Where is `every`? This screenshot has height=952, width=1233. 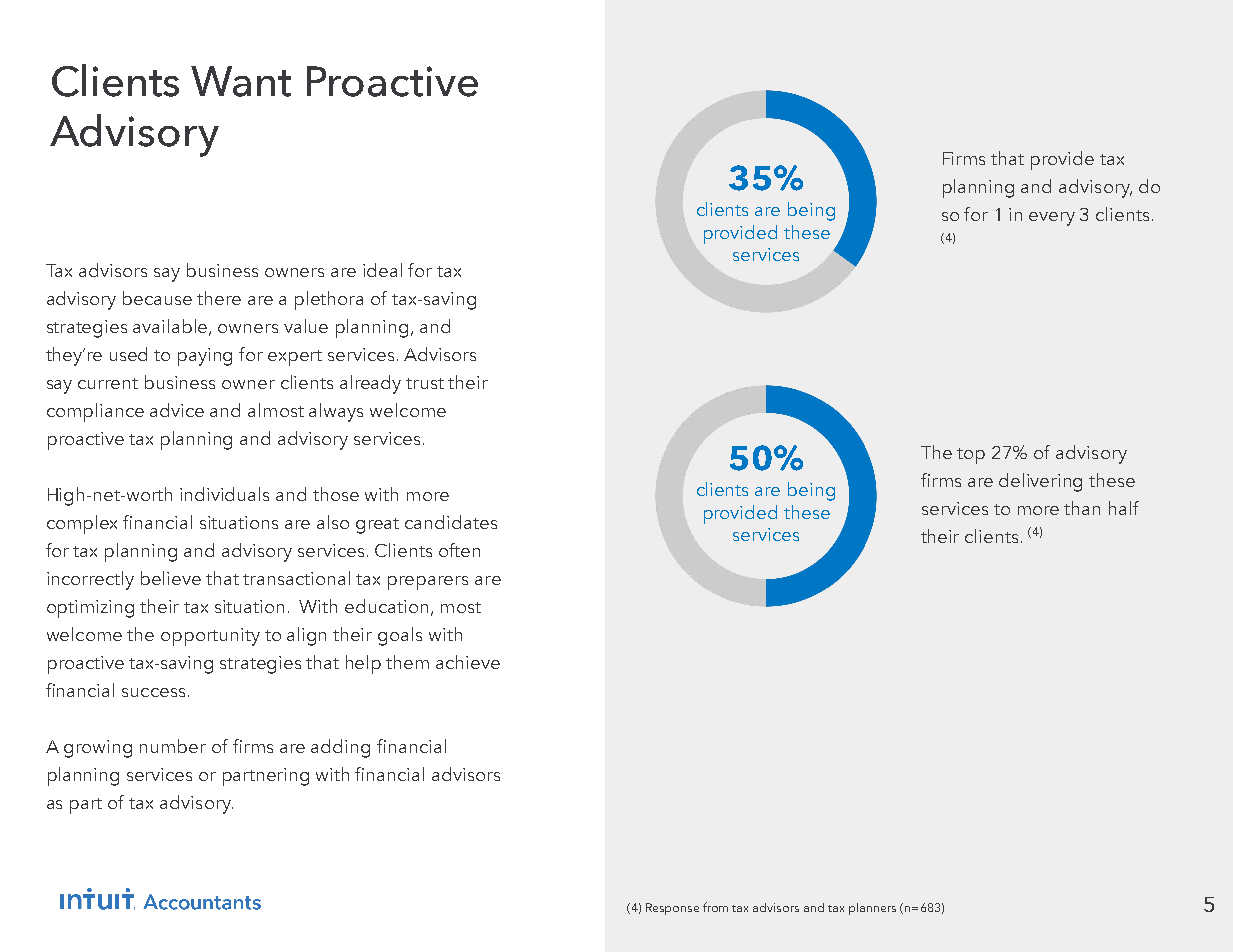 every is located at coordinates (1052, 219).
